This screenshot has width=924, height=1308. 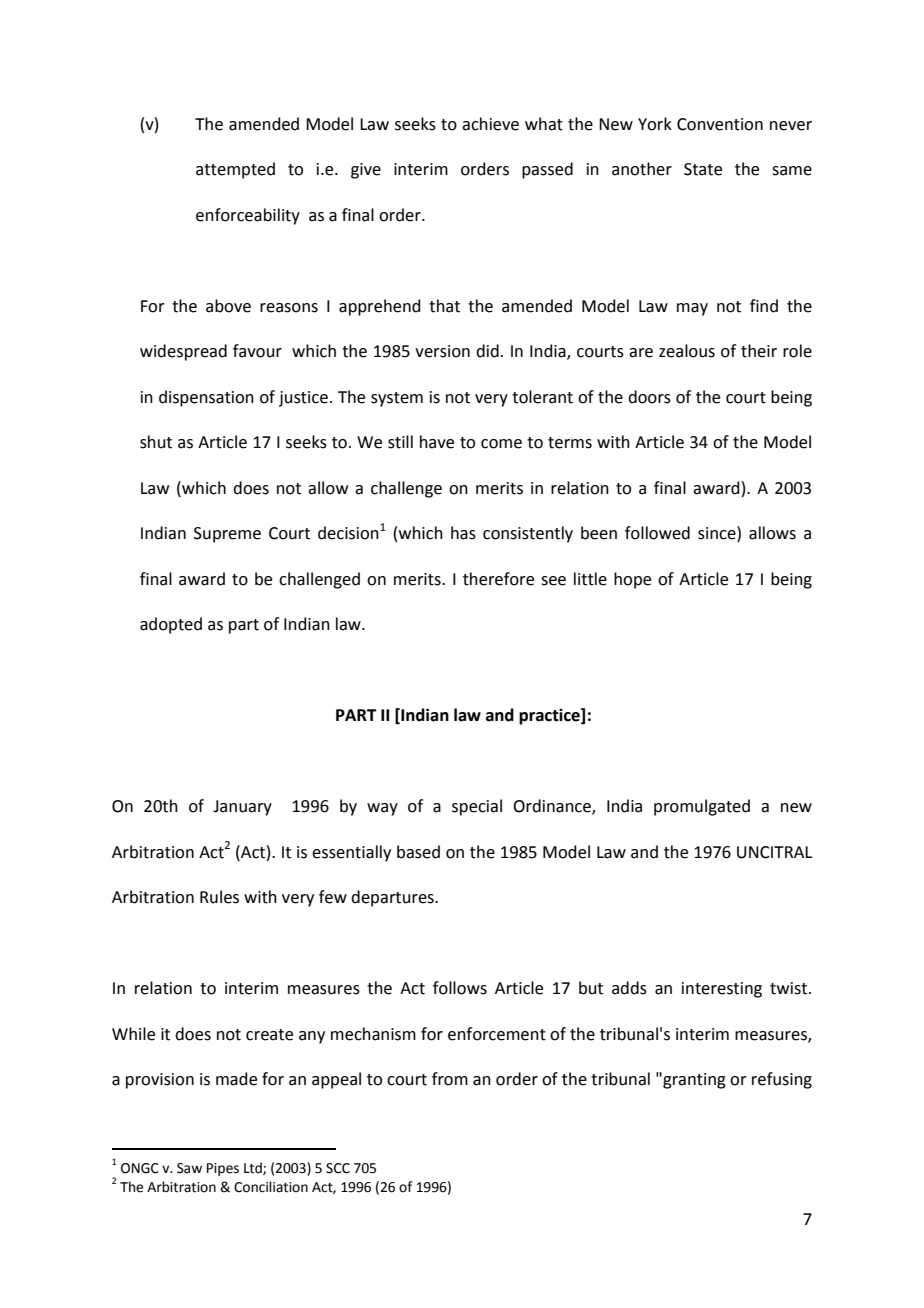 I want to click on attempted, so click(x=235, y=170).
